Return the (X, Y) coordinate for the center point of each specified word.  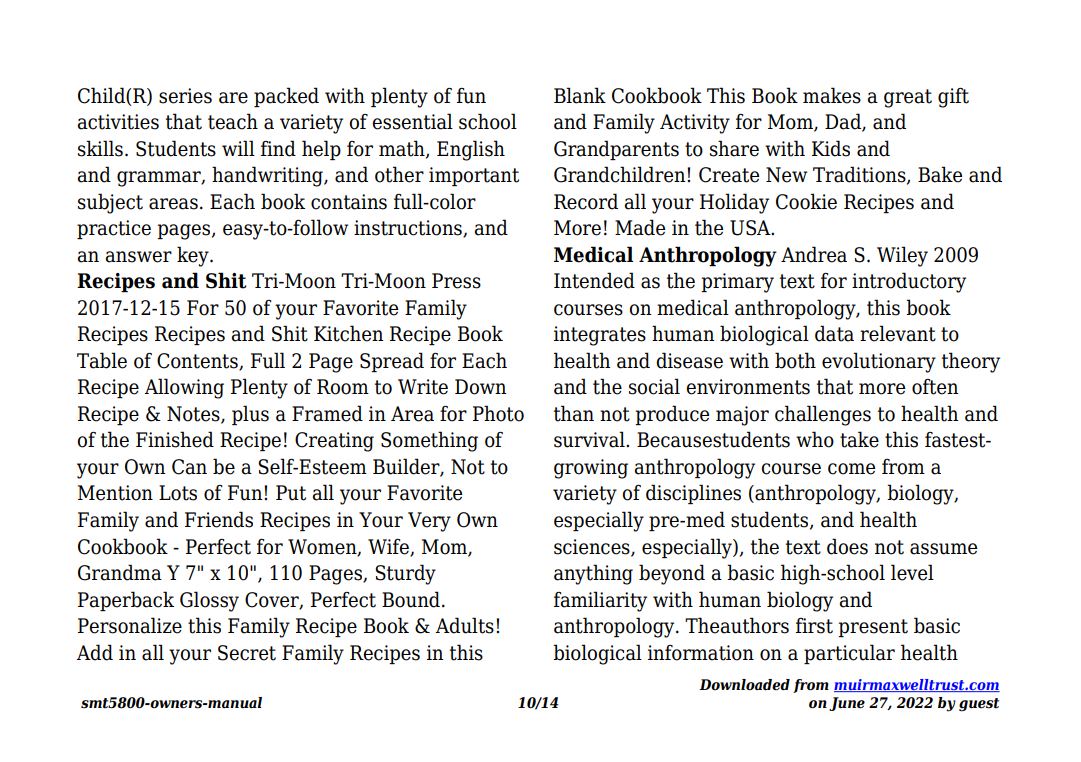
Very (429, 522)
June (847, 704)
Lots (178, 493)
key (194, 256)
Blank (580, 95)
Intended (594, 280)
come (851, 469)
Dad (844, 122)
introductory (909, 282)
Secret (247, 653)
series (185, 96)
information (701, 653)
